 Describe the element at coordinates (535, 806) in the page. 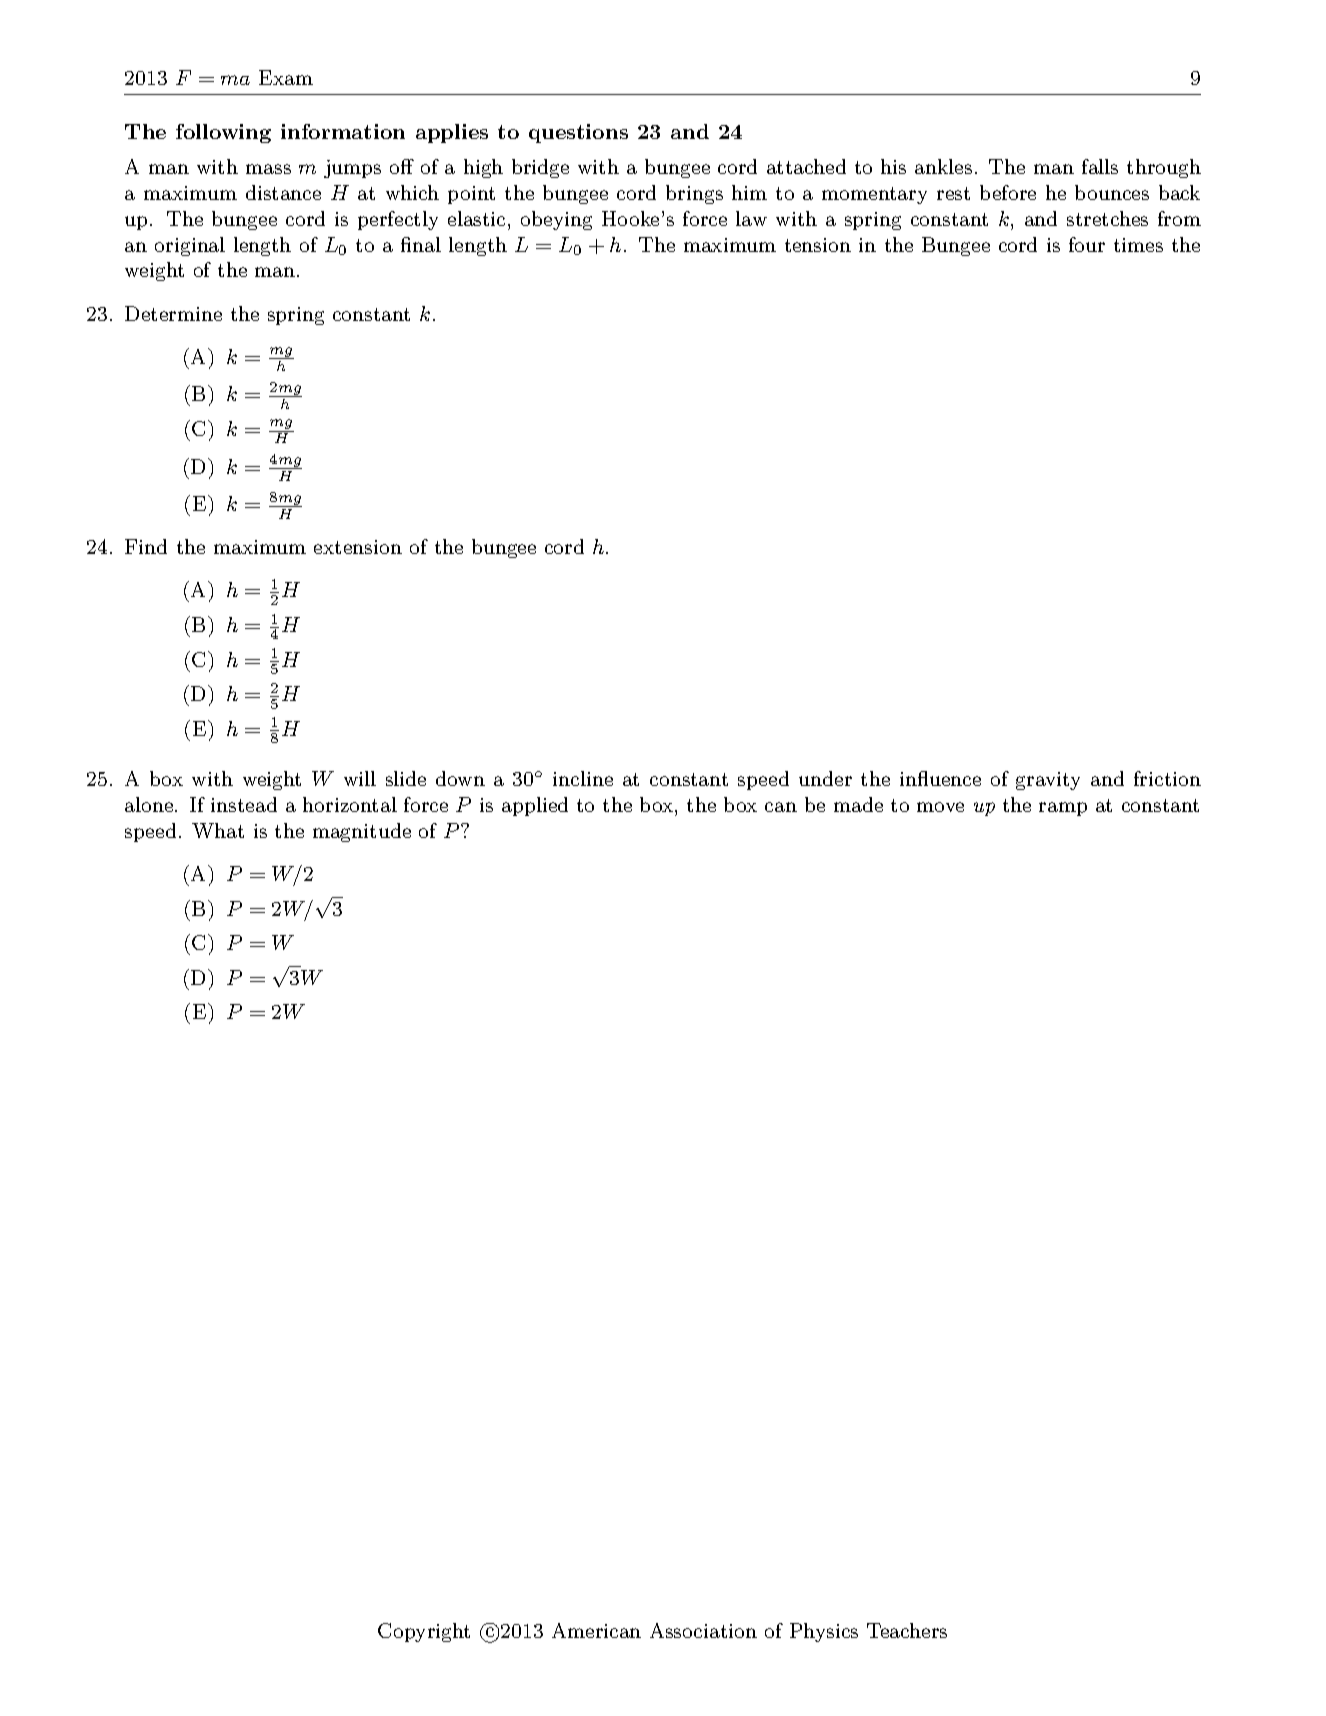

I see `applied` at that location.
